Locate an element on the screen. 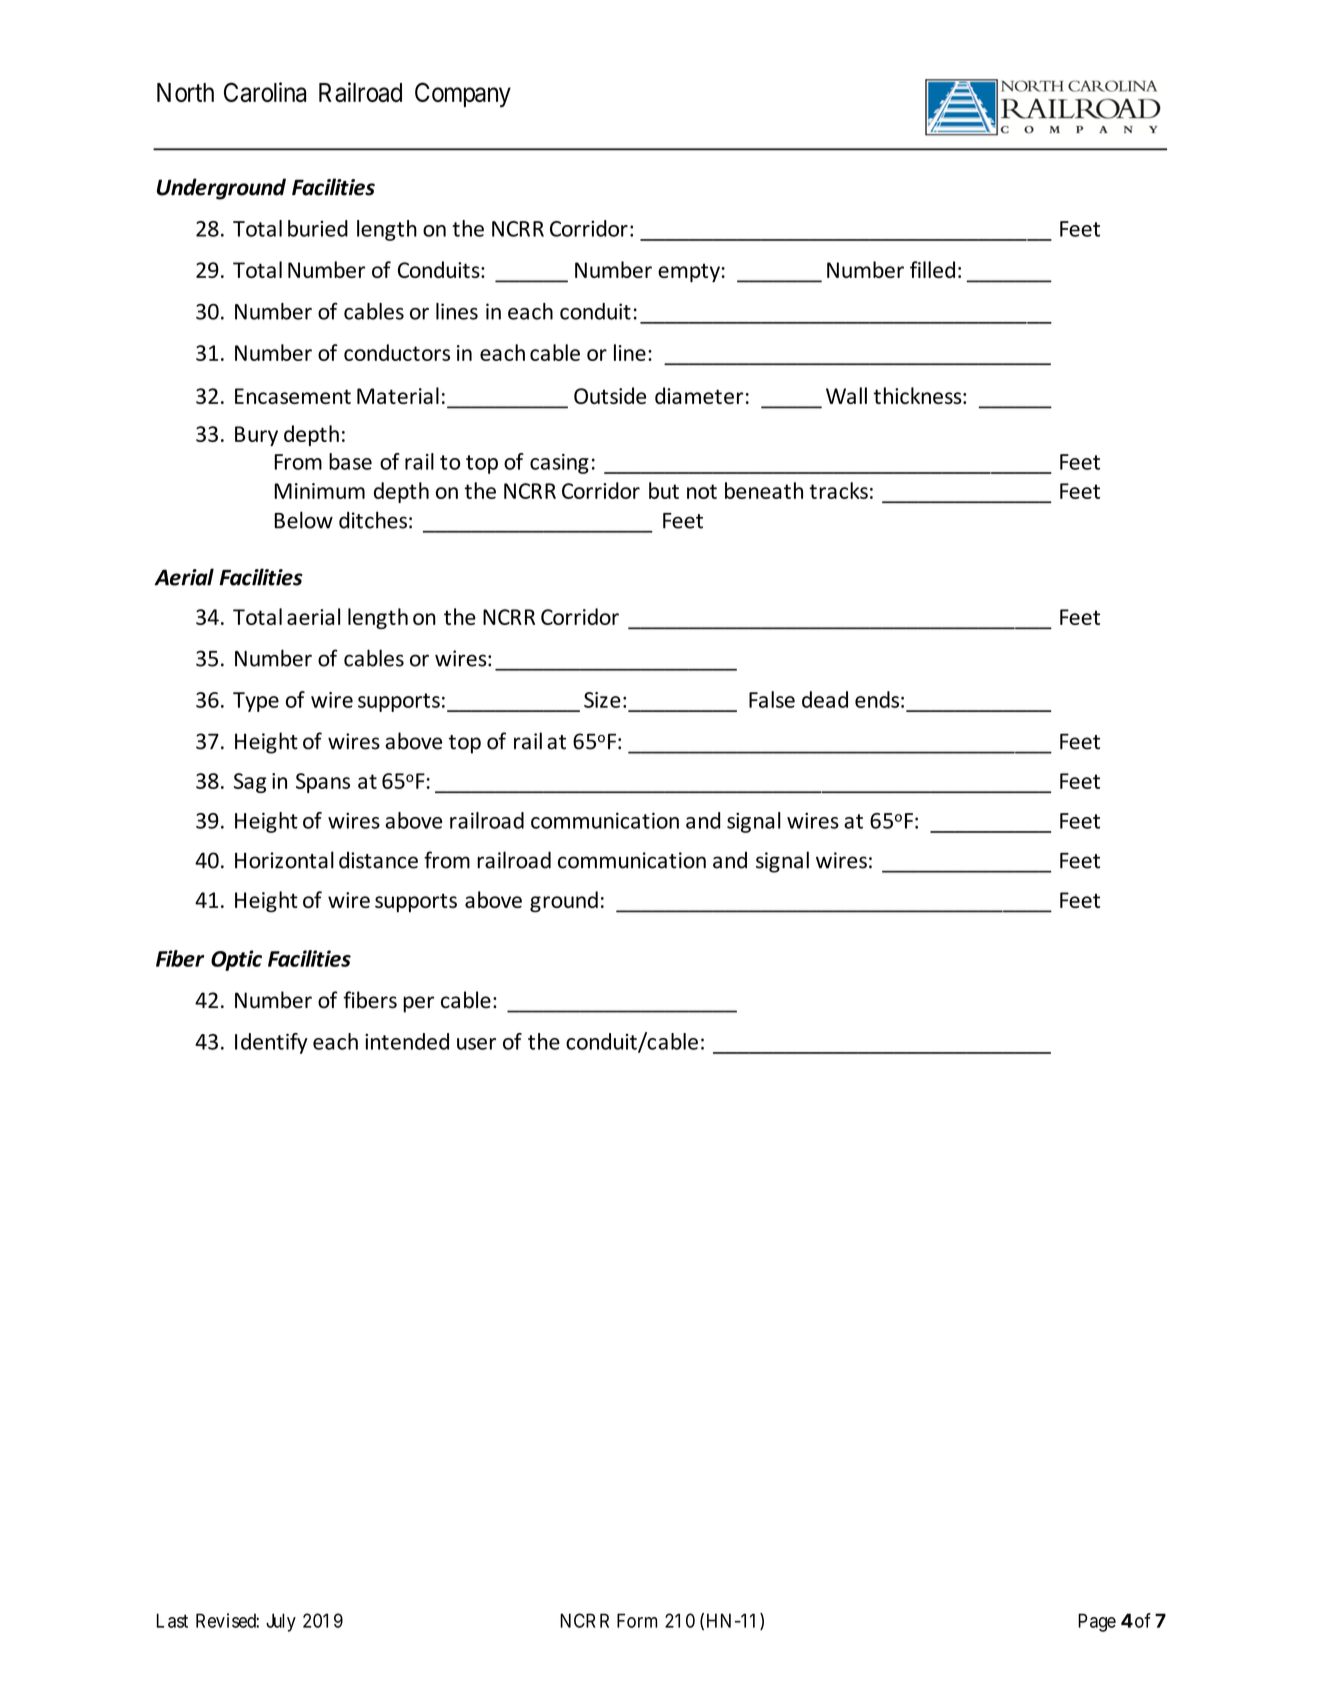 The height and width of the screenshot is (1707, 1319). empty is located at coordinates (689, 272).
